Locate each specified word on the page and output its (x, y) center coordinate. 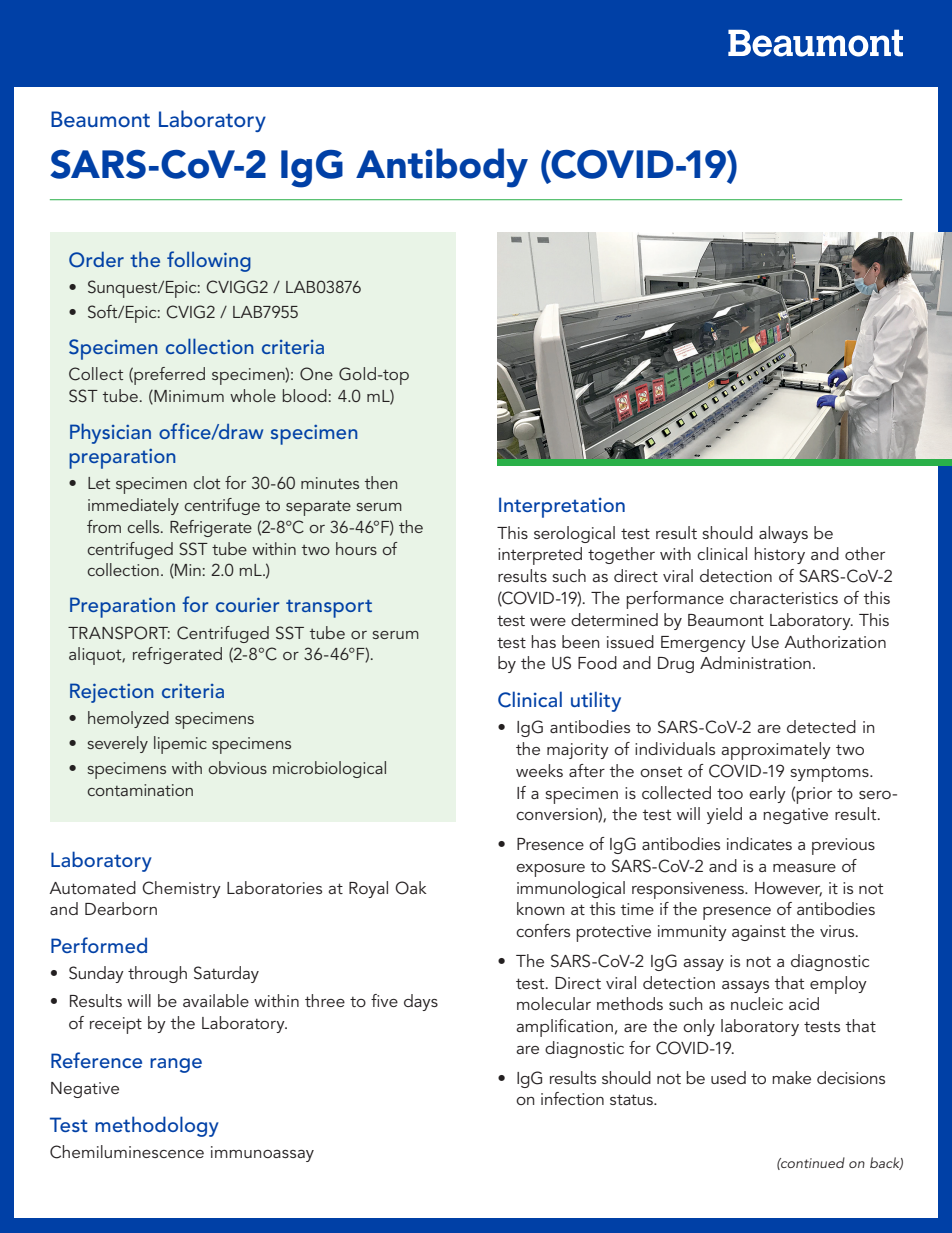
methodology (157, 1126)
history (779, 555)
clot (206, 482)
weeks (539, 770)
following (209, 261)
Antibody (442, 168)
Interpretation (562, 507)
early (767, 794)
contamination (140, 790)
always (783, 534)
